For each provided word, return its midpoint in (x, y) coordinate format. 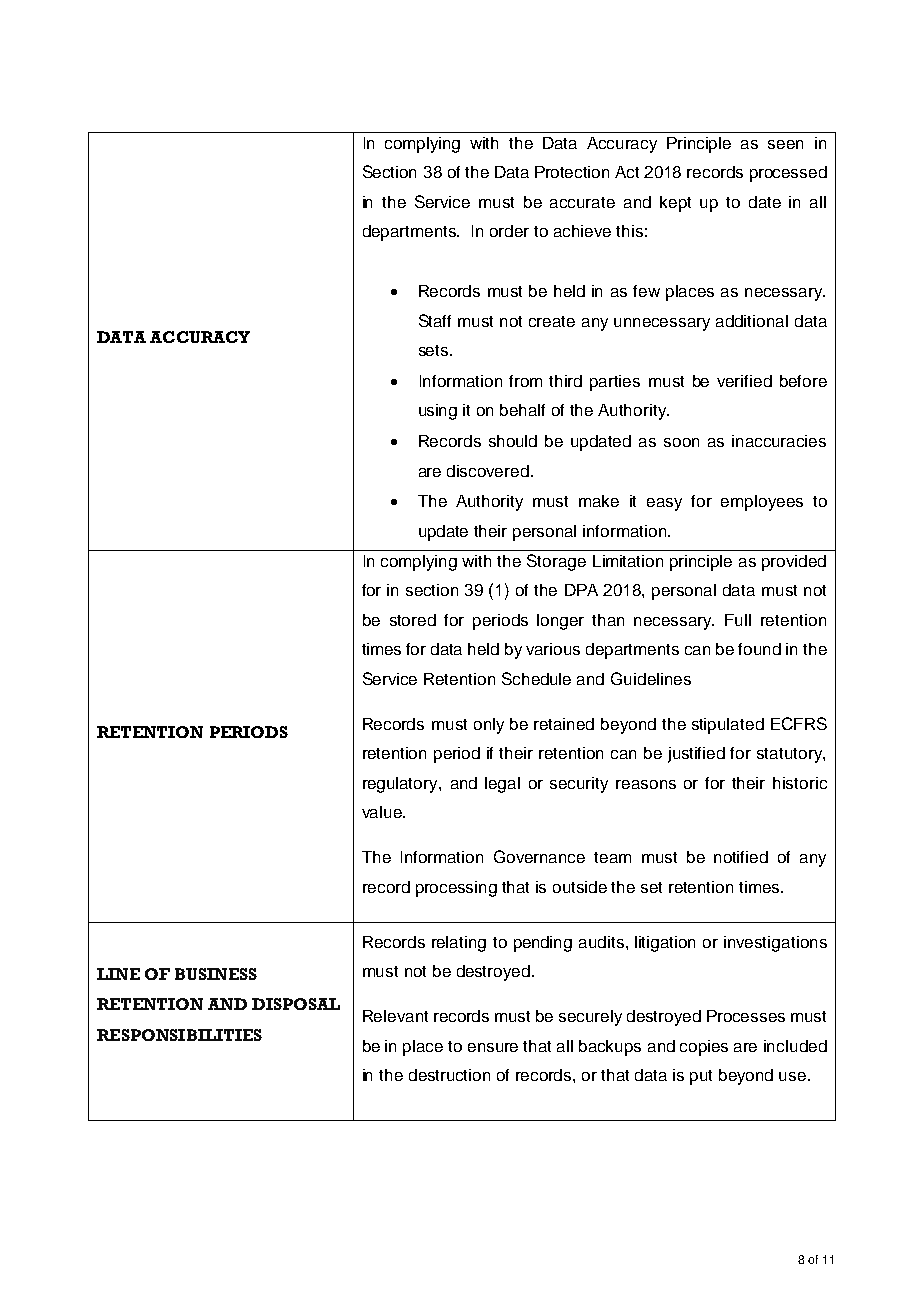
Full (738, 620)
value (383, 812)
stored (413, 620)
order (509, 231)
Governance (539, 856)
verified (744, 381)
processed (788, 174)
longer (560, 622)
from (525, 381)
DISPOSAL (296, 1004)
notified (741, 857)
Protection (572, 172)
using (438, 412)
